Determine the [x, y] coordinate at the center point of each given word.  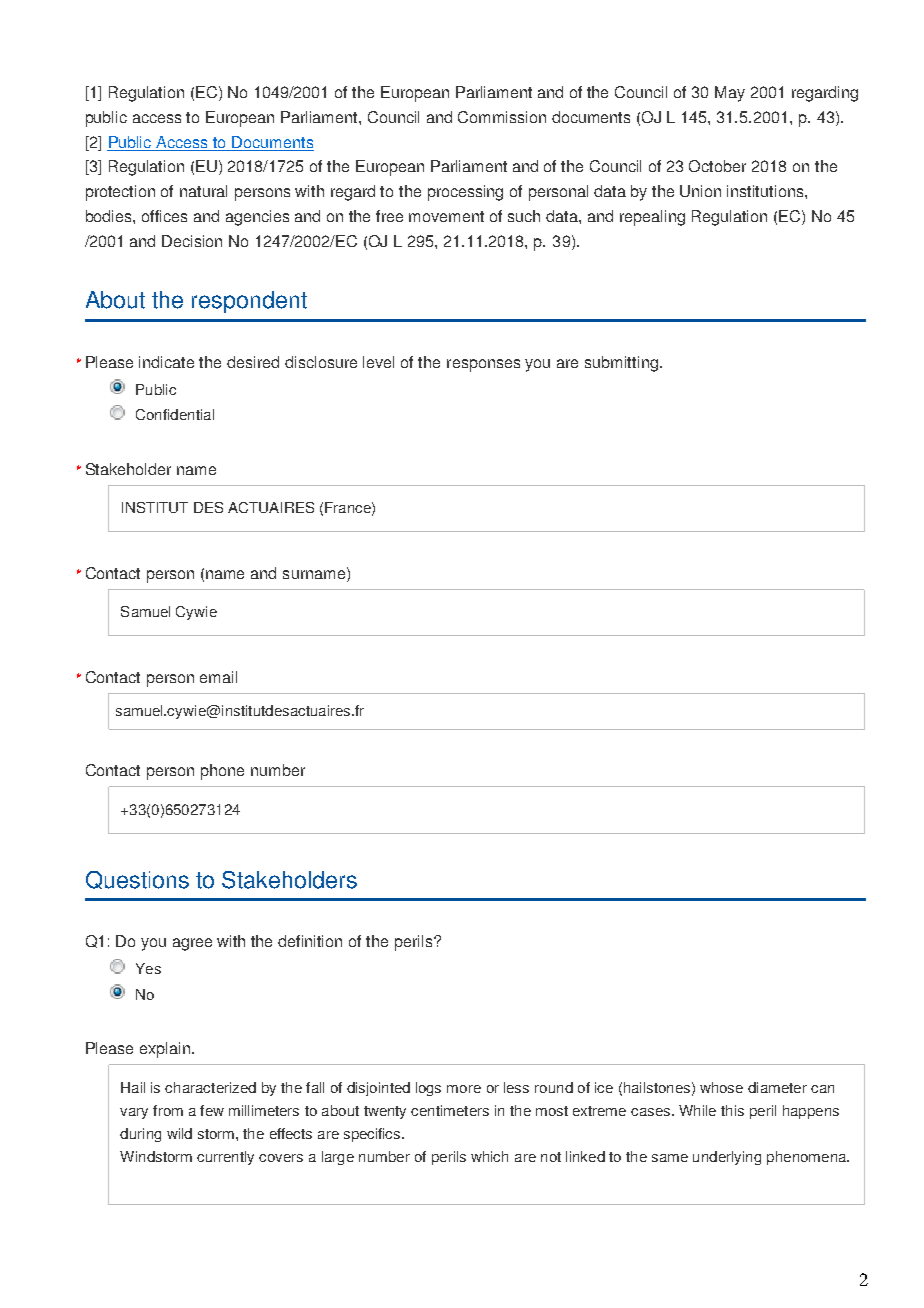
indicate [166, 362]
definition [310, 941]
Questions [137, 880]
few [212, 1110]
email [218, 677]
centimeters [450, 1110]
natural [203, 191]
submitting [623, 364]
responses [483, 365]
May [730, 94]
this [732, 1110]
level [378, 362]
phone [222, 772]
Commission [502, 117]
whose [721, 1087]
